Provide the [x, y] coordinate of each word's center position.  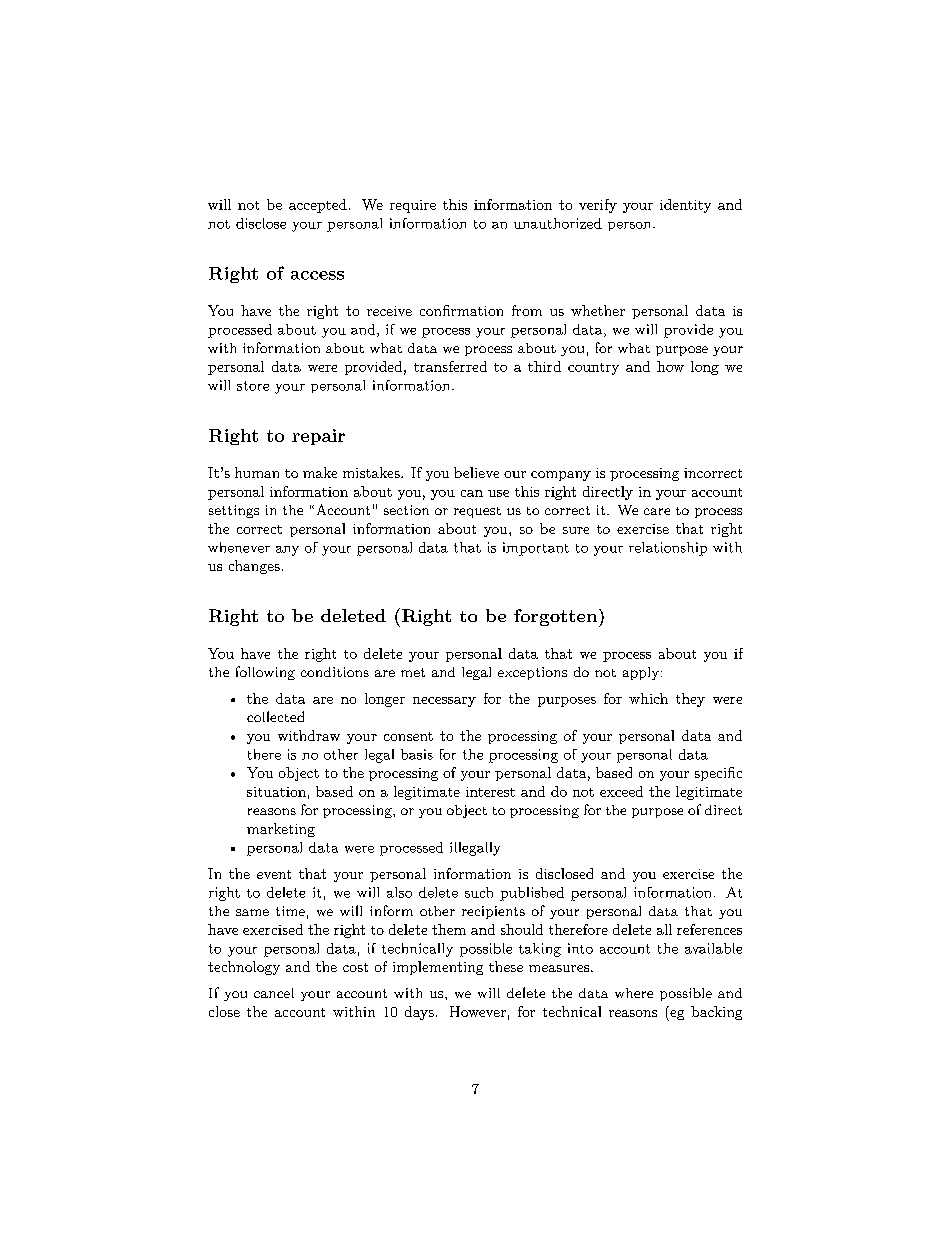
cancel [274, 993]
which [648, 698]
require [413, 206]
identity [685, 206]
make [320, 472]
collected [275, 716]
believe [476, 472]
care [657, 511]
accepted [318, 206]
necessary [444, 702]
